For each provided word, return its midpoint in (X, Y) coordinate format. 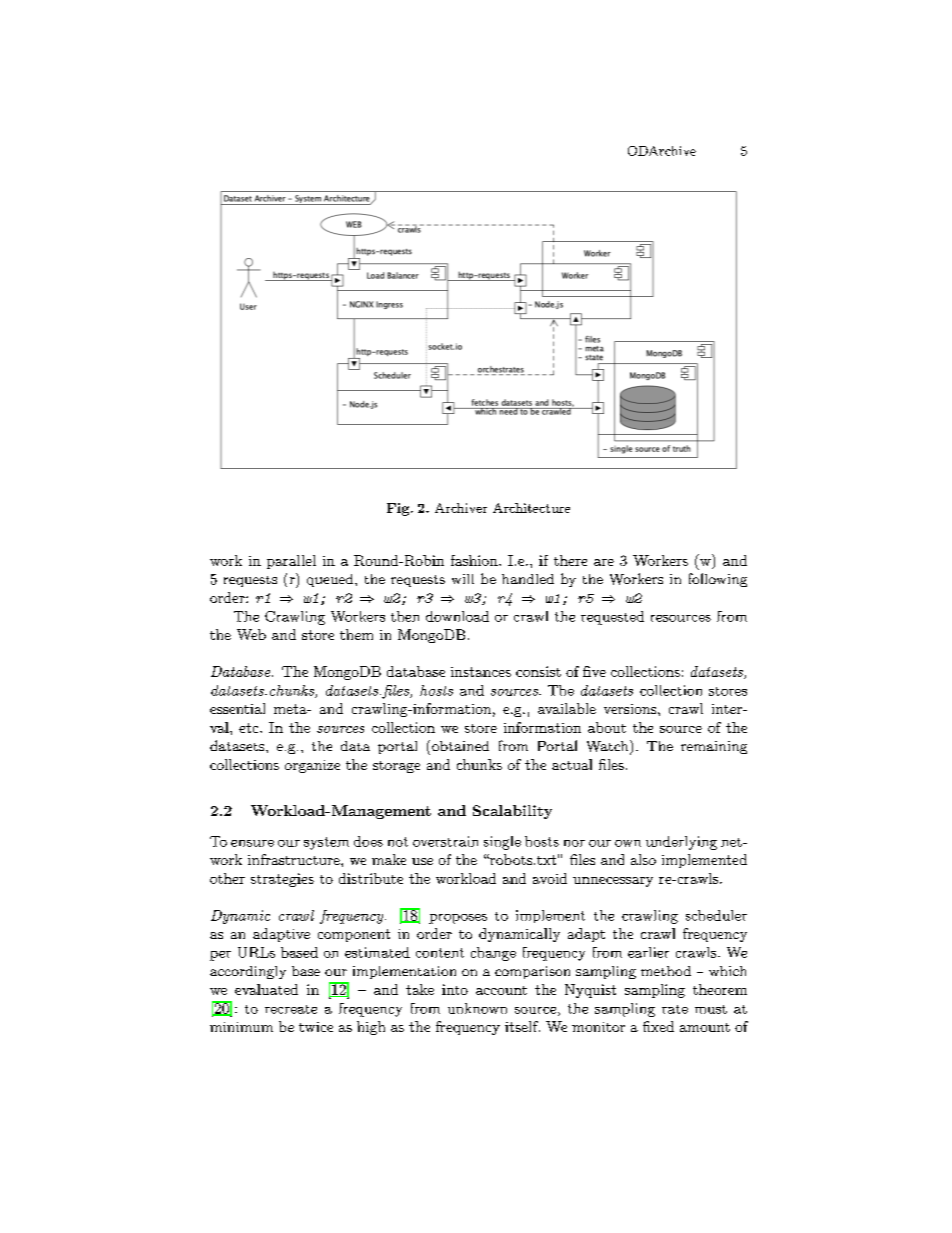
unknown (477, 1008)
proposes (458, 919)
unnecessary (613, 882)
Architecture (531, 508)
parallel (291, 562)
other (227, 878)
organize (312, 766)
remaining (714, 747)
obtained (459, 745)
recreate (291, 1009)
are (604, 562)
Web (251, 634)
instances (481, 672)
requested (612, 618)
